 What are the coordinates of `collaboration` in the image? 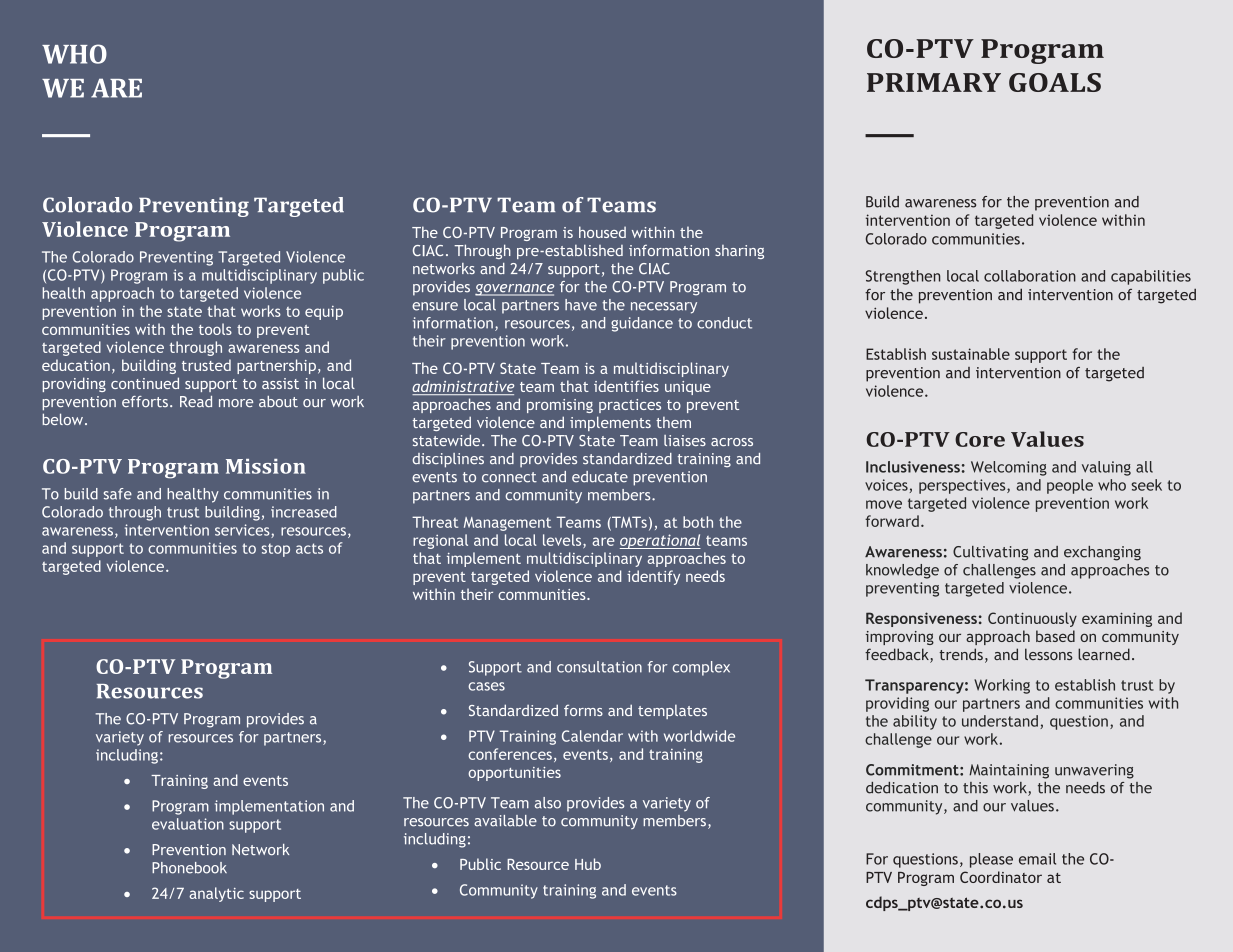 It's located at (1030, 276).
